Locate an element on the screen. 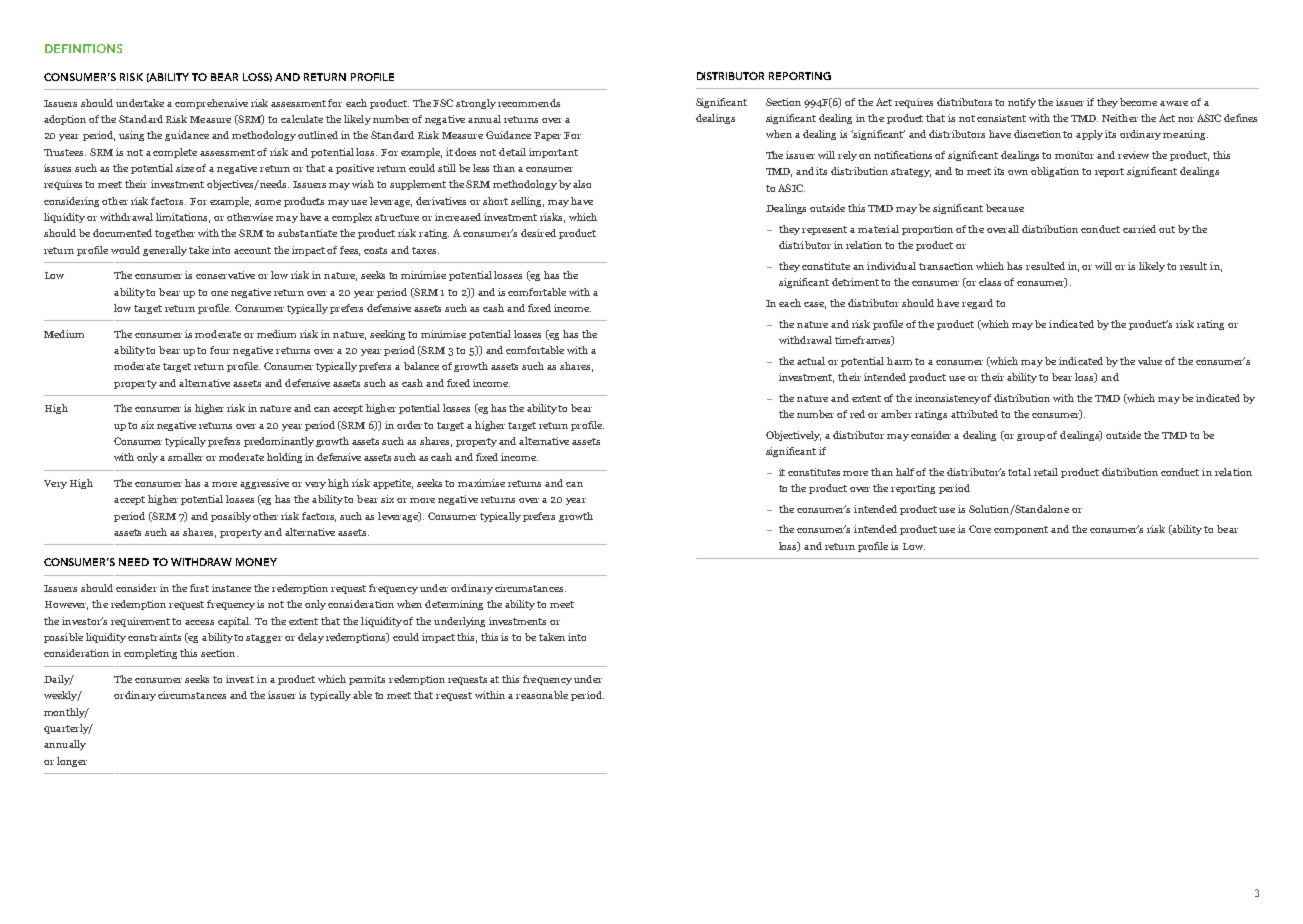 This screenshot has width=1303, height=924. permits is located at coordinates (367, 680).
